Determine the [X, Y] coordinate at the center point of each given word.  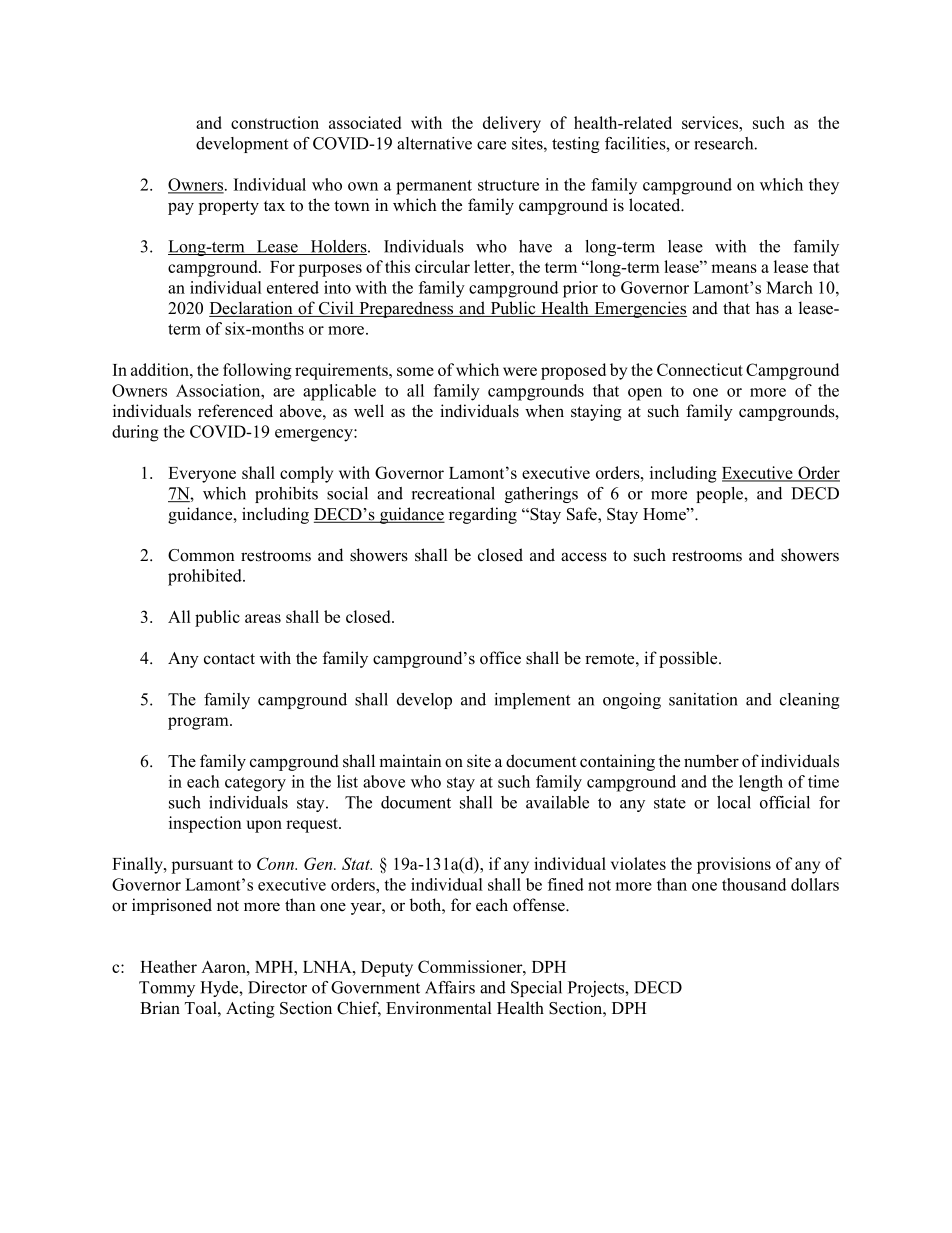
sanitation [703, 699]
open [645, 394]
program [199, 723]
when [544, 410]
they [824, 186]
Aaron [224, 967]
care [491, 145]
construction [275, 122]
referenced [235, 411]
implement [532, 701]
